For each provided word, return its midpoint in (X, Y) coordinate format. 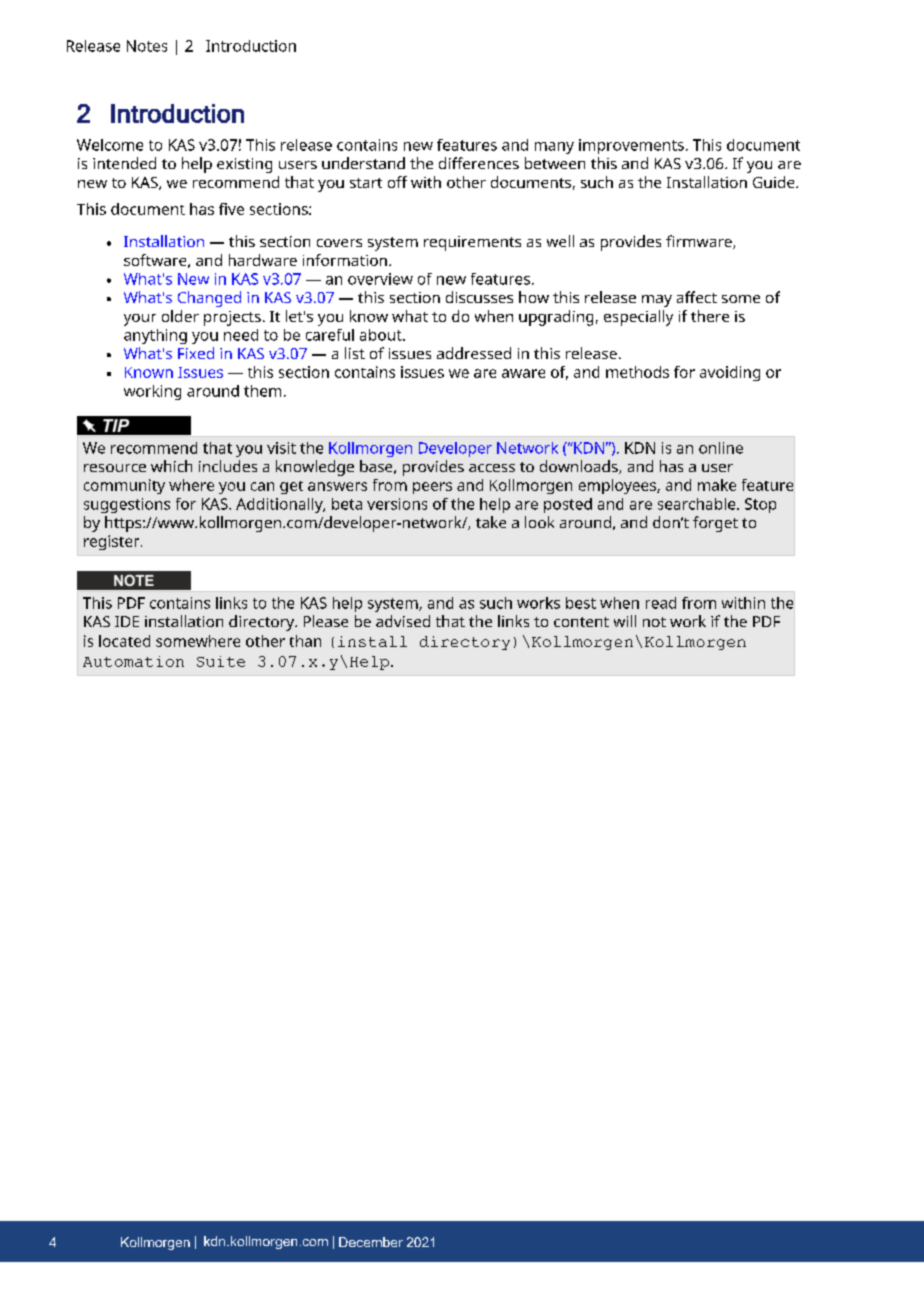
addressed (474, 353)
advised (403, 621)
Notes (147, 46)
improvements (631, 146)
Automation (133, 661)
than (305, 641)
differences (479, 163)
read (661, 603)
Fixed (196, 353)
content (581, 622)
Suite (221, 661)
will (625, 621)
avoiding (730, 373)
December (371, 1242)
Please (326, 621)
